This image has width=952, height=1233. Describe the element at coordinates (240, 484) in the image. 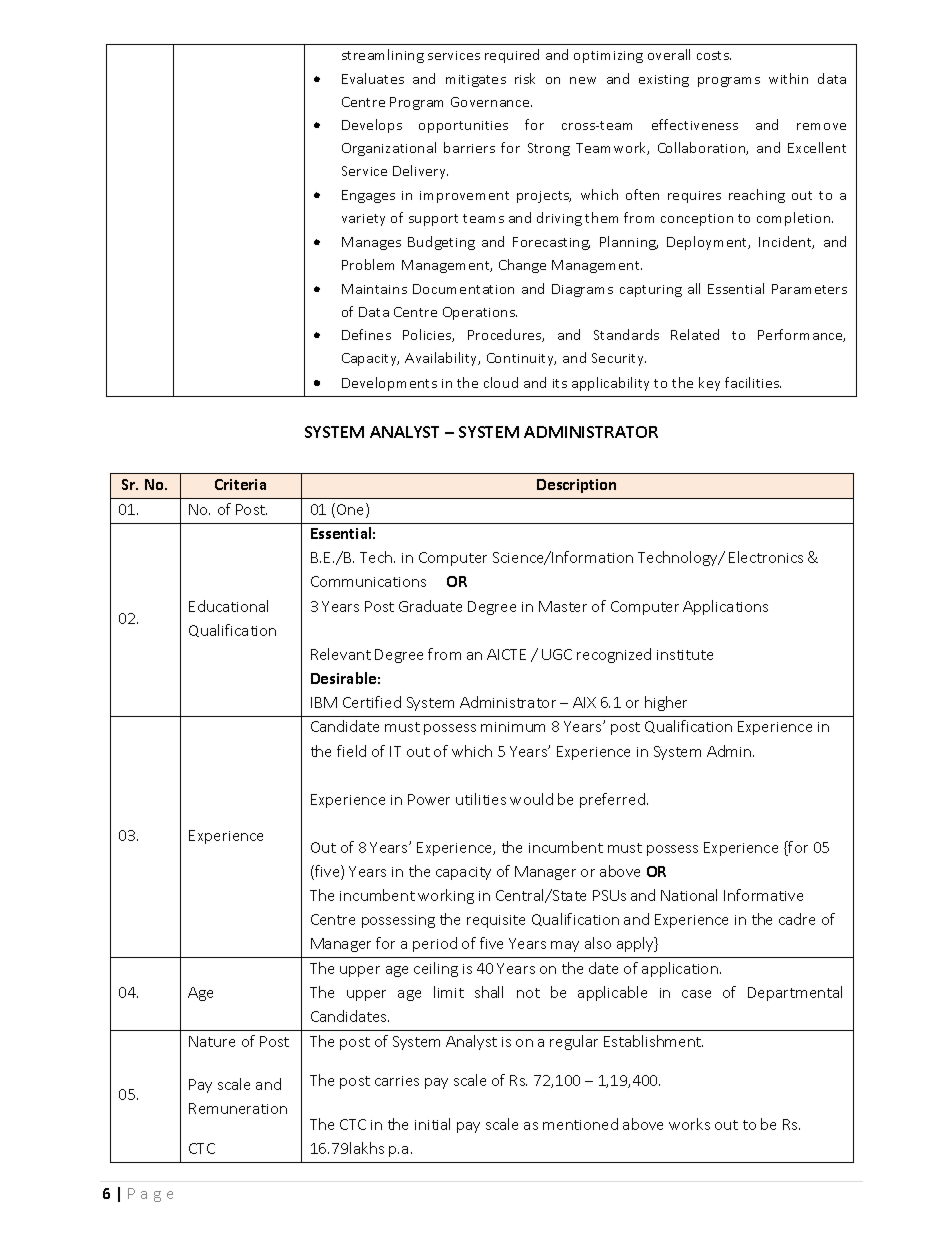

I see `Criteria` at that location.
